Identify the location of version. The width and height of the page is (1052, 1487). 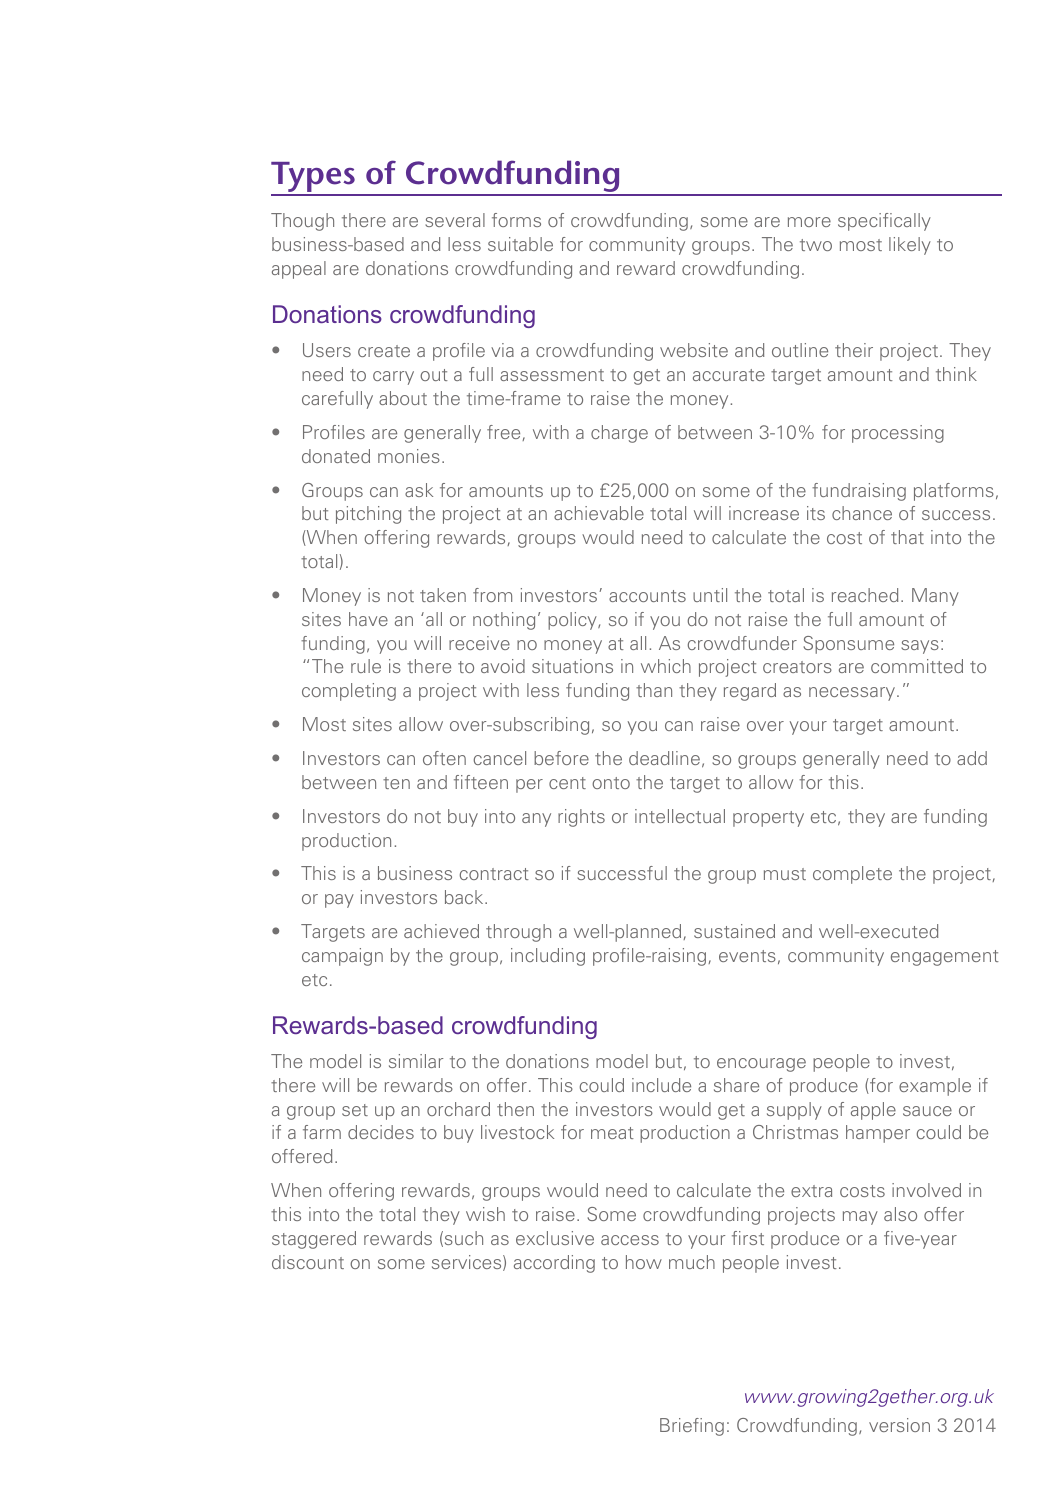
(899, 1425).
